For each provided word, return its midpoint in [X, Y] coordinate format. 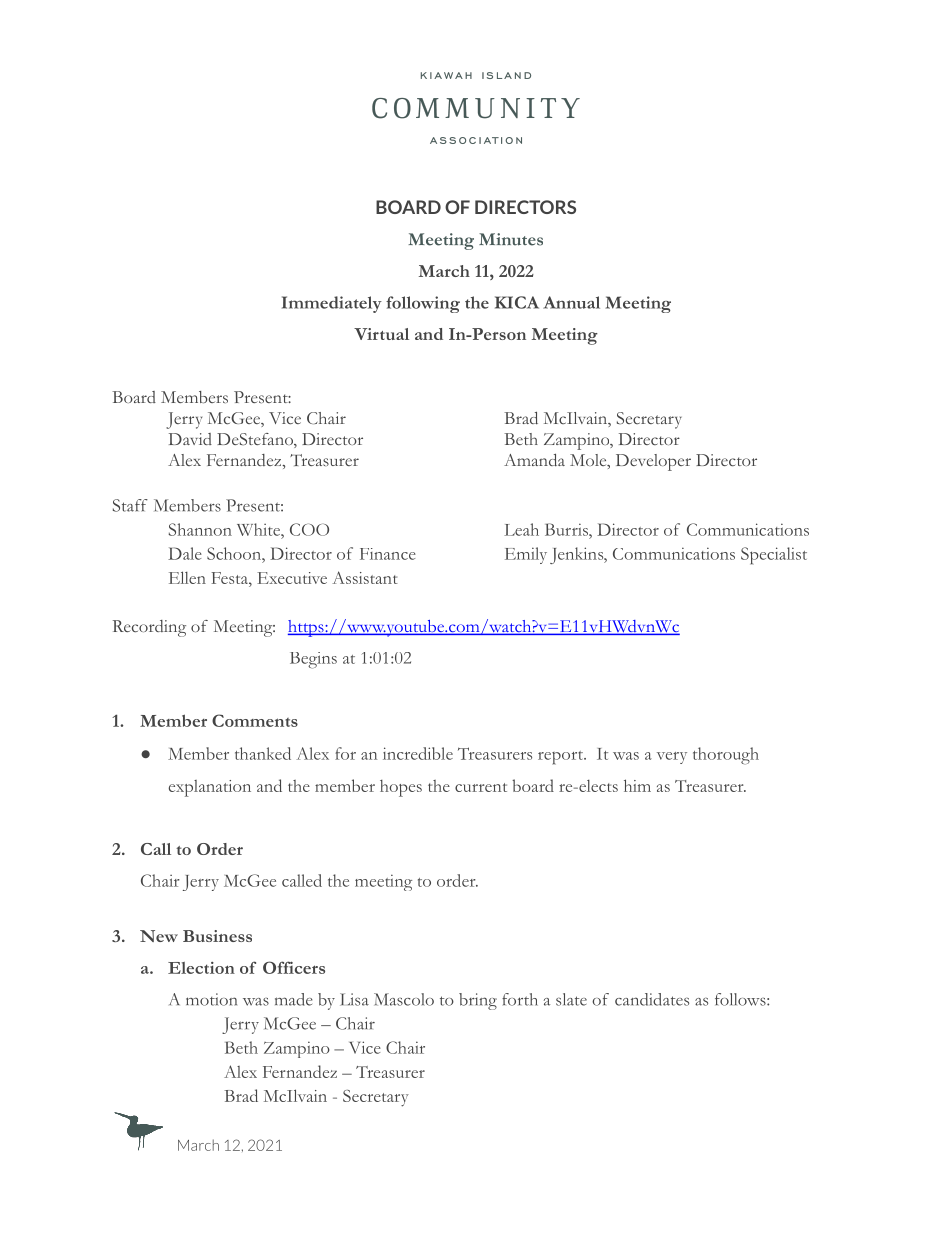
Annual [571, 302]
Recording [149, 628]
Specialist [774, 556]
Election [201, 968]
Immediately [332, 304]
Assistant [365, 577]
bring [478, 1001]
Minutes [511, 239]
